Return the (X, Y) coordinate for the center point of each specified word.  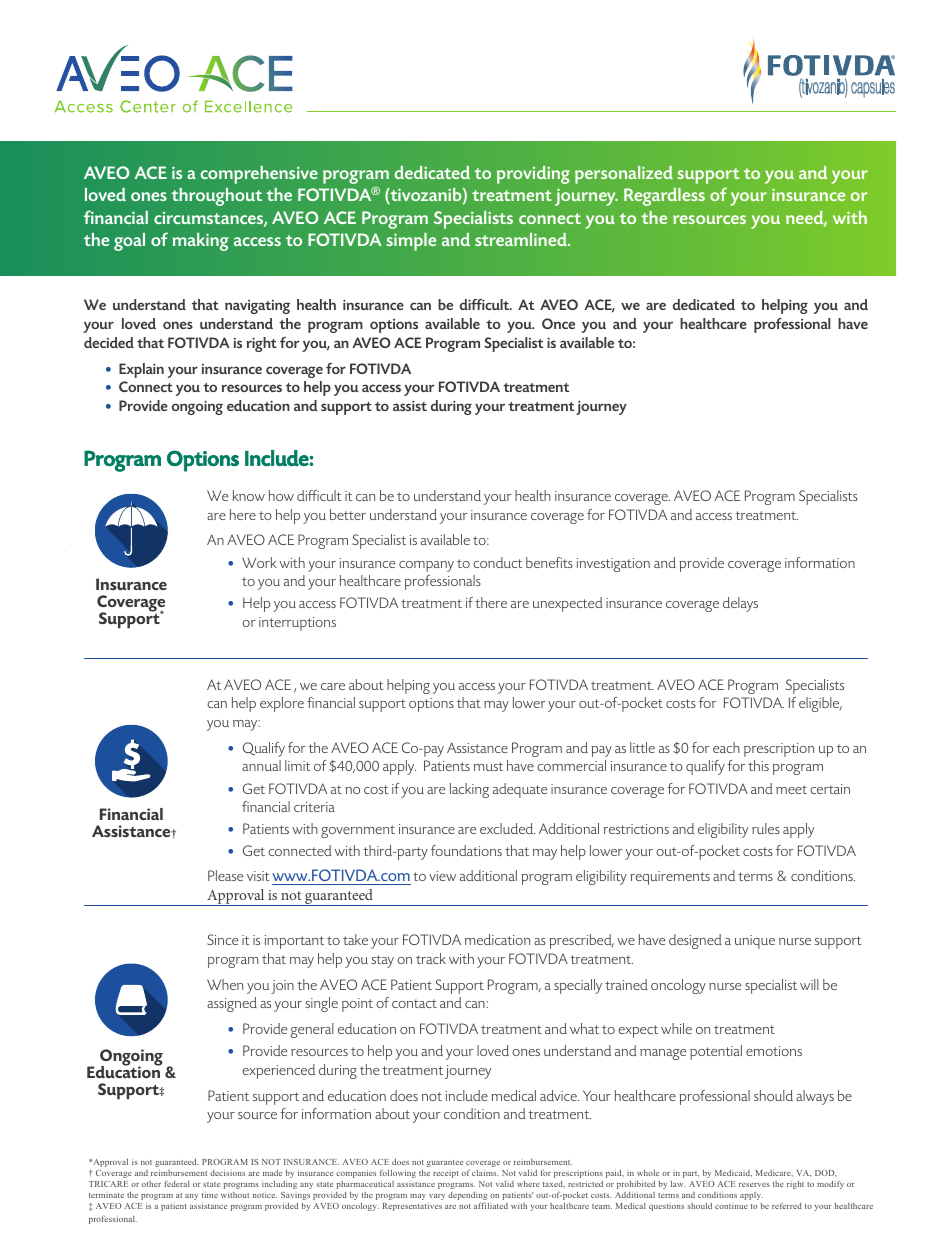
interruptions (297, 624)
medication (497, 939)
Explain (141, 370)
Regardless (664, 197)
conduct (498, 562)
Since (222, 939)
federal (177, 1183)
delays (740, 604)
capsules (873, 88)
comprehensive (259, 175)
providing (533, 175)
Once (558, 323)
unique (755, 942)
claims (485, 1173)
